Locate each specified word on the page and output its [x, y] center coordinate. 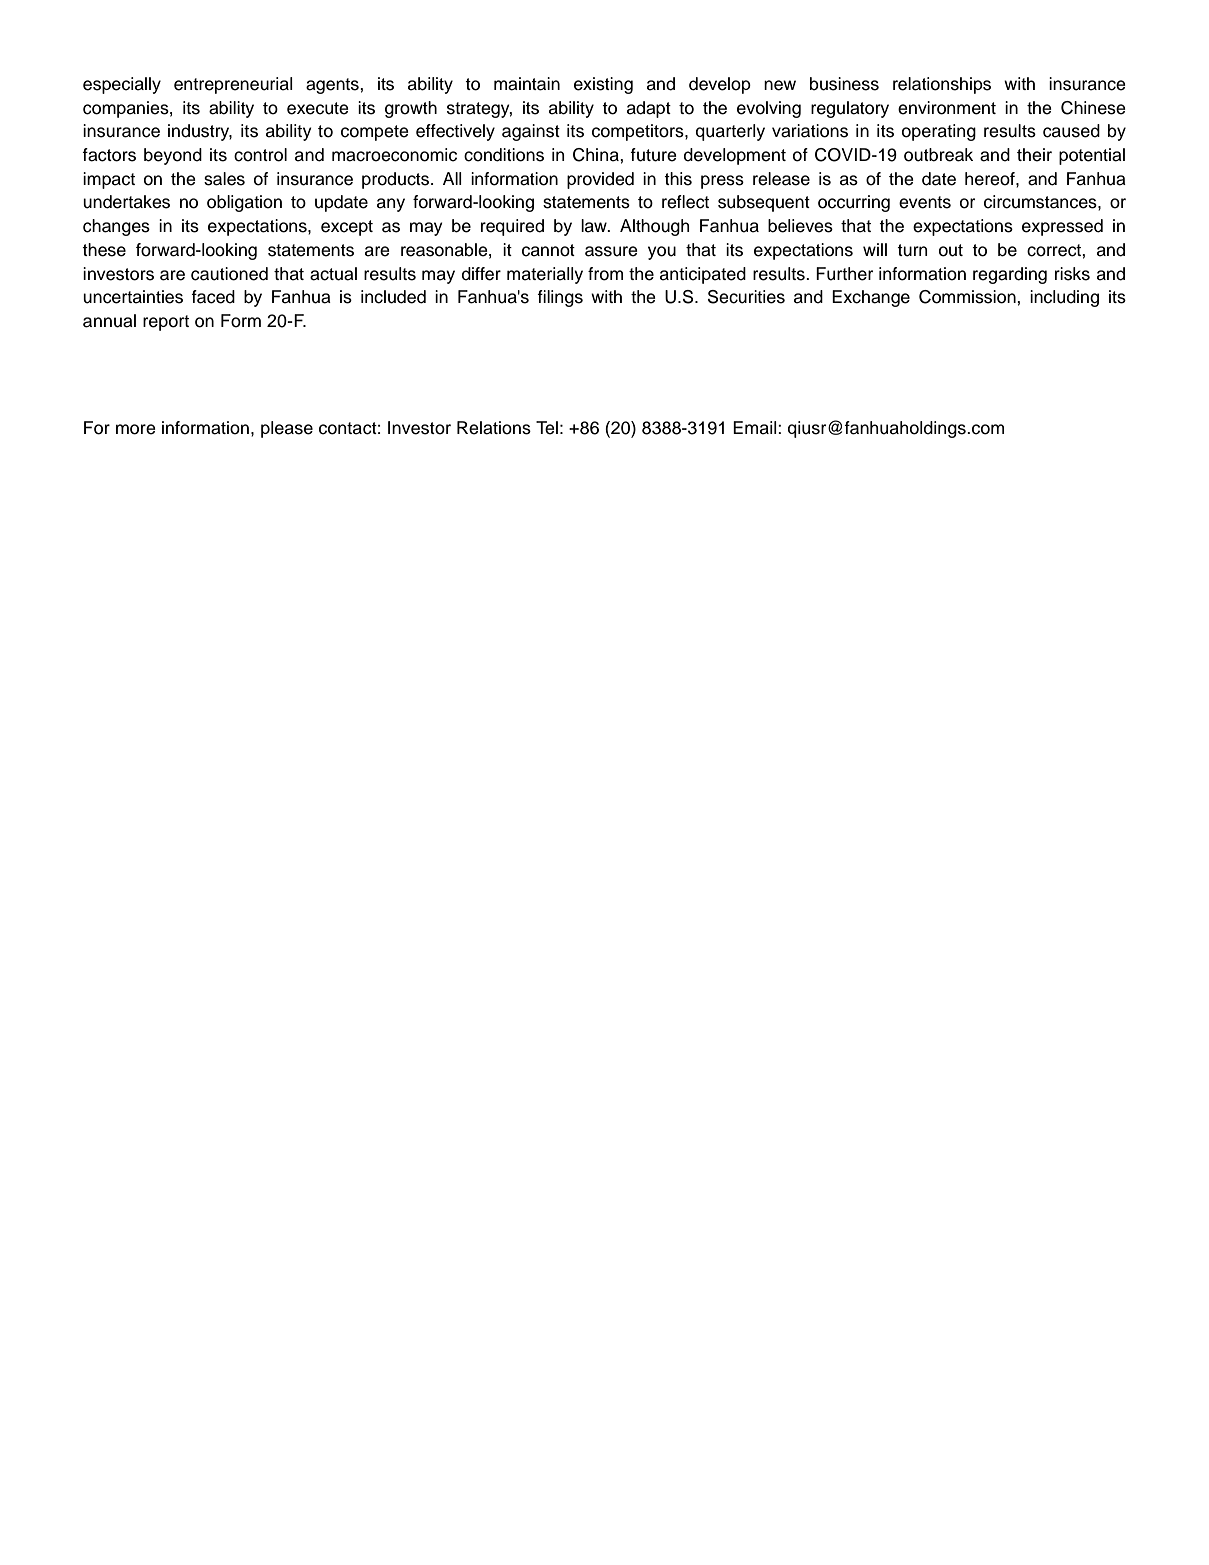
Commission [968, 297]
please [287, 429]
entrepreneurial [233, 85]
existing [603, 85]
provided [600, 180]
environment [947, 108]
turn [912, 250]
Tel [547, 428]
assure [611, 251]
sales [224, 179]
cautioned [229, 274]
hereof [991, 179]
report [166, 323]
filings [560, 298]
